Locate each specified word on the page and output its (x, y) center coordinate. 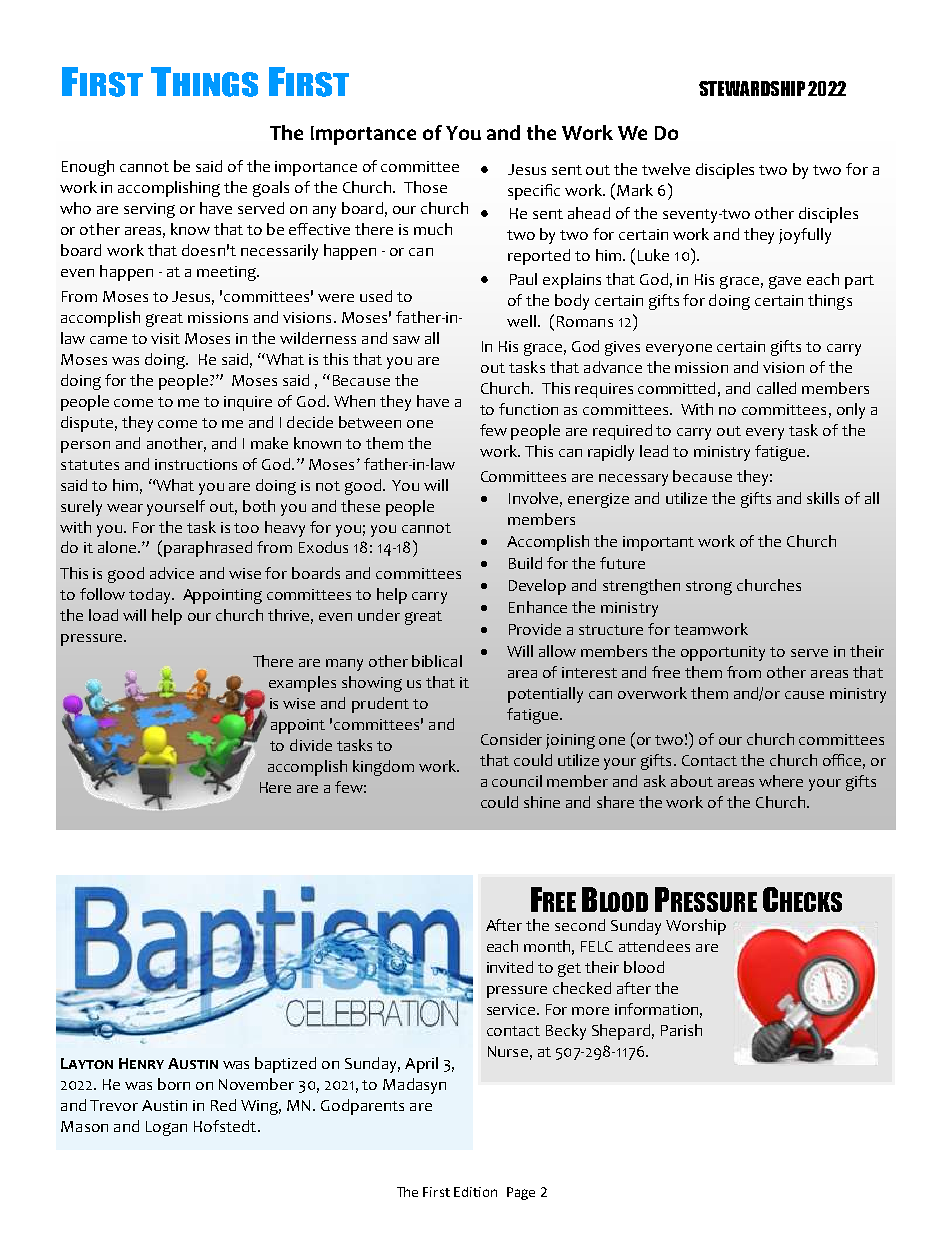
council (517, 781)
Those (425, 187)
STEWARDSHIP (752, 88)
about (692, 781)
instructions (196, 464)
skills (823, 498)
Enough (88, 168)
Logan (166, 1128)
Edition (475, 1192)
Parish (681, 1030)
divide (311, 745)
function (528, 409)
